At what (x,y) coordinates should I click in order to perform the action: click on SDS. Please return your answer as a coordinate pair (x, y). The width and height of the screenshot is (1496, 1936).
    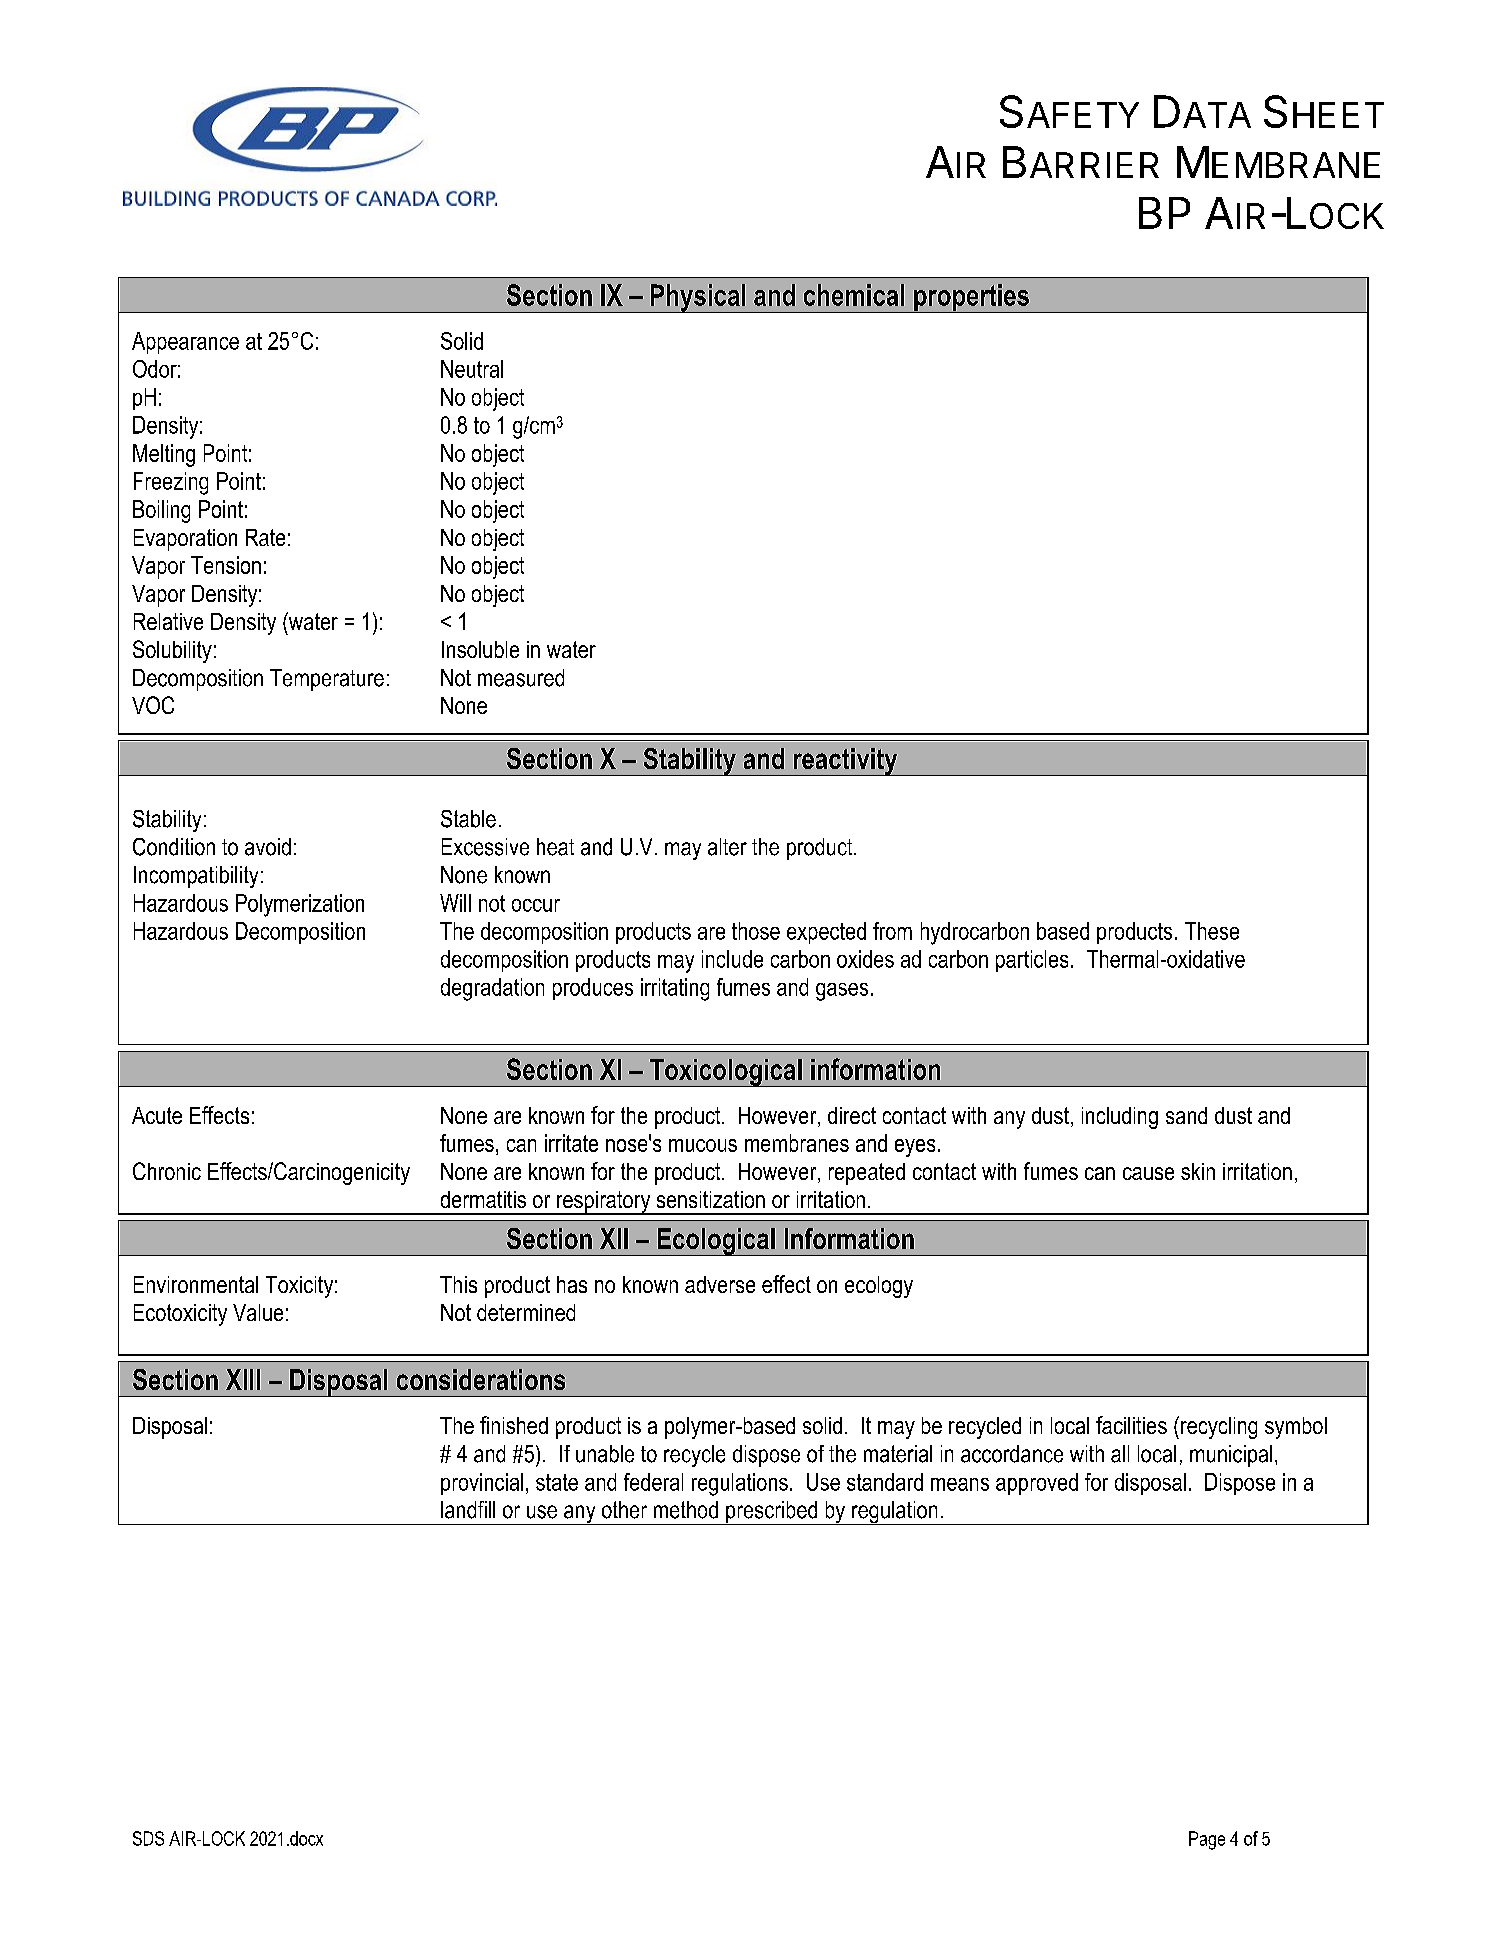
    Looking at the image, I should click on (148, 1838).
